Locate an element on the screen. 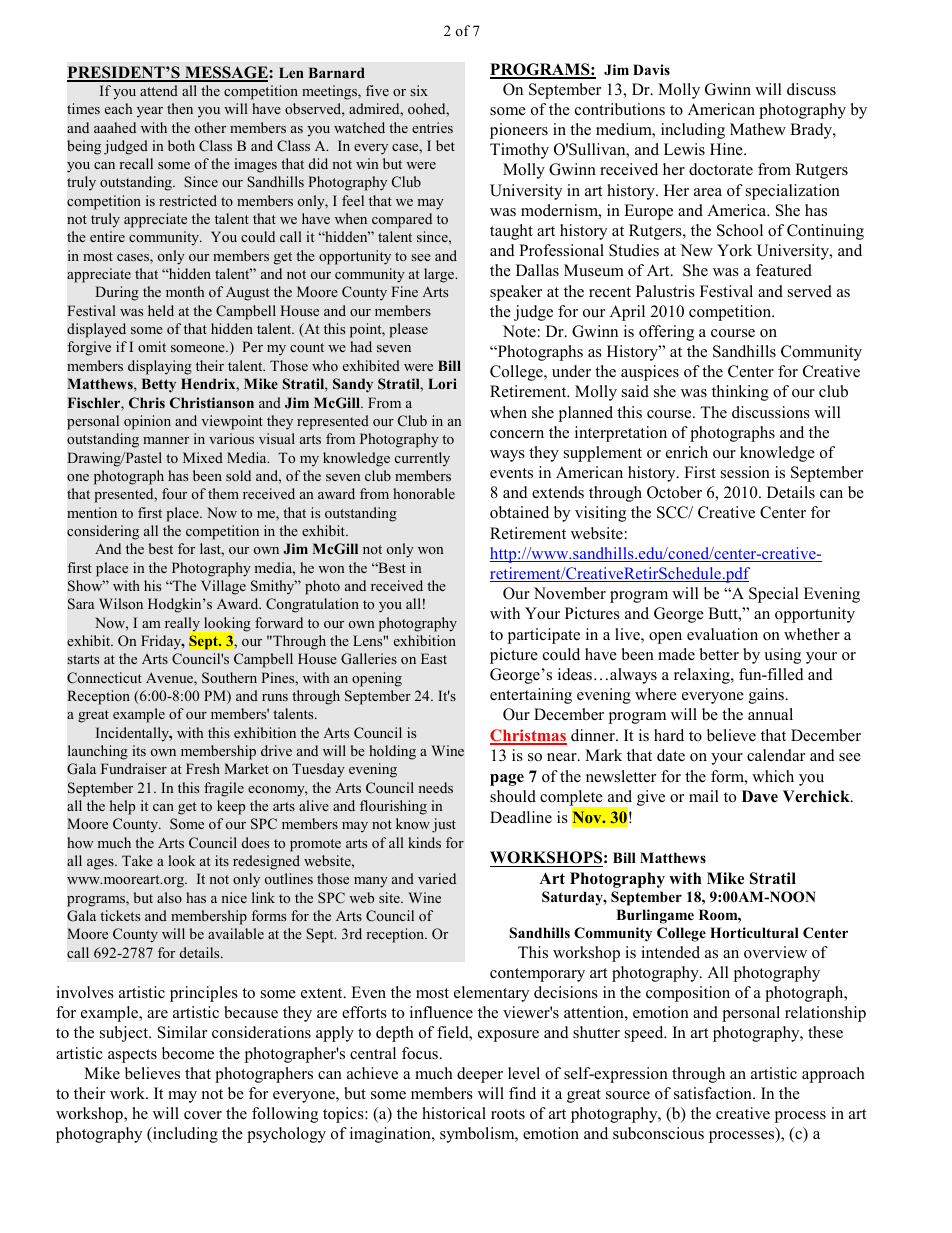  East is located at coordinates (434, 658).
